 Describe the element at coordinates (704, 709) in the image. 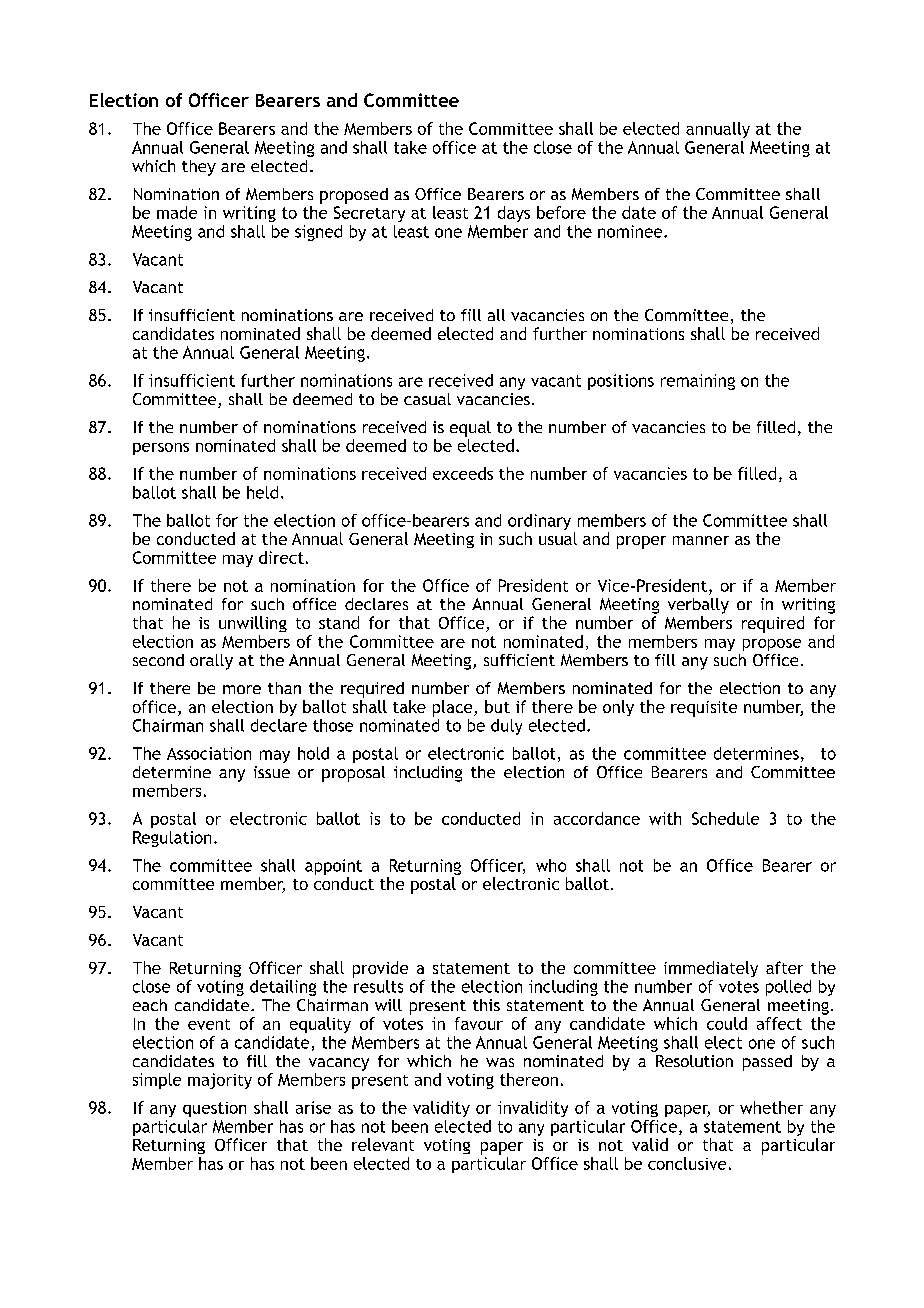

I see `requisite` at that location.
